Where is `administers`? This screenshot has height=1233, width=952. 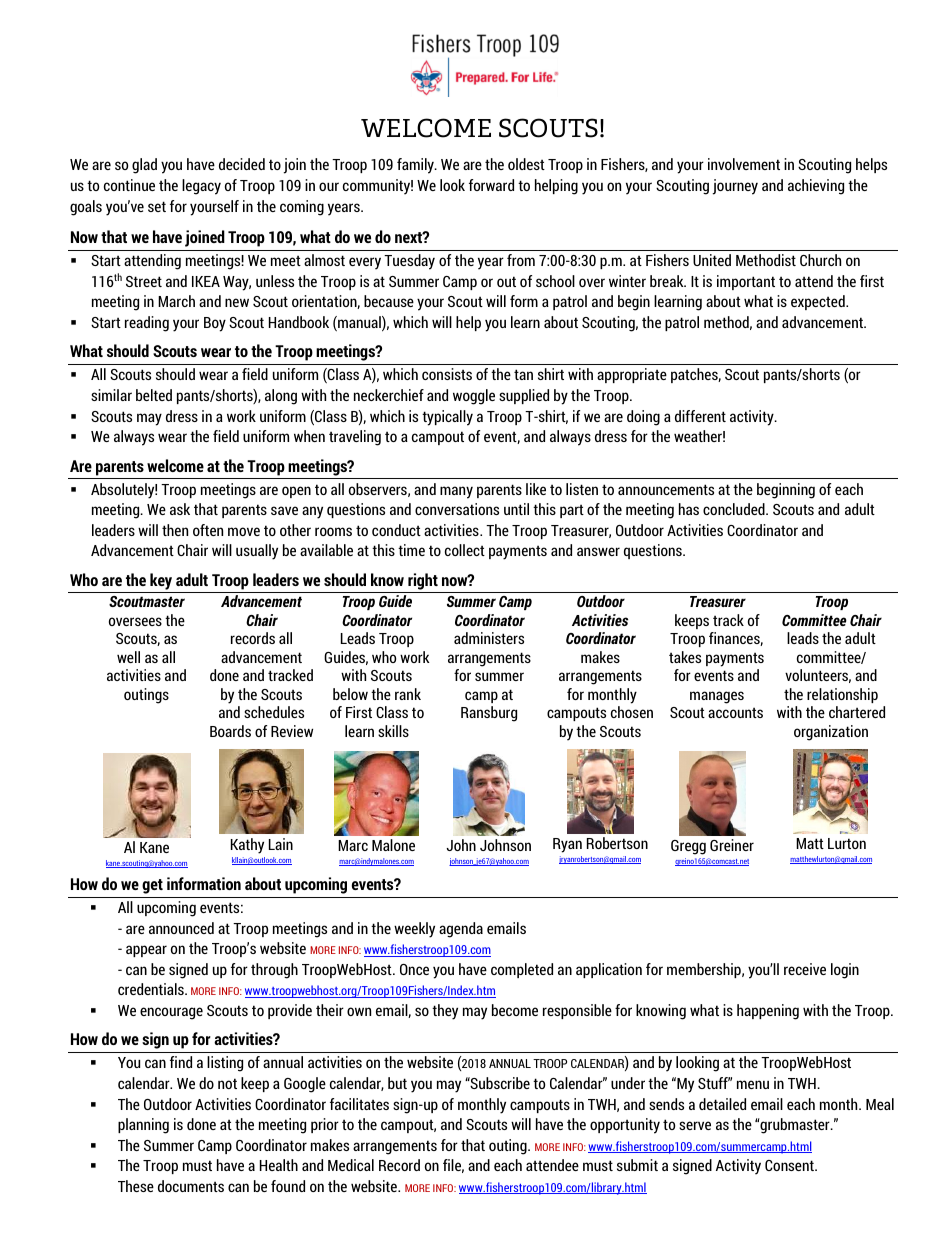 administers is located at coordinates (489, 638).
